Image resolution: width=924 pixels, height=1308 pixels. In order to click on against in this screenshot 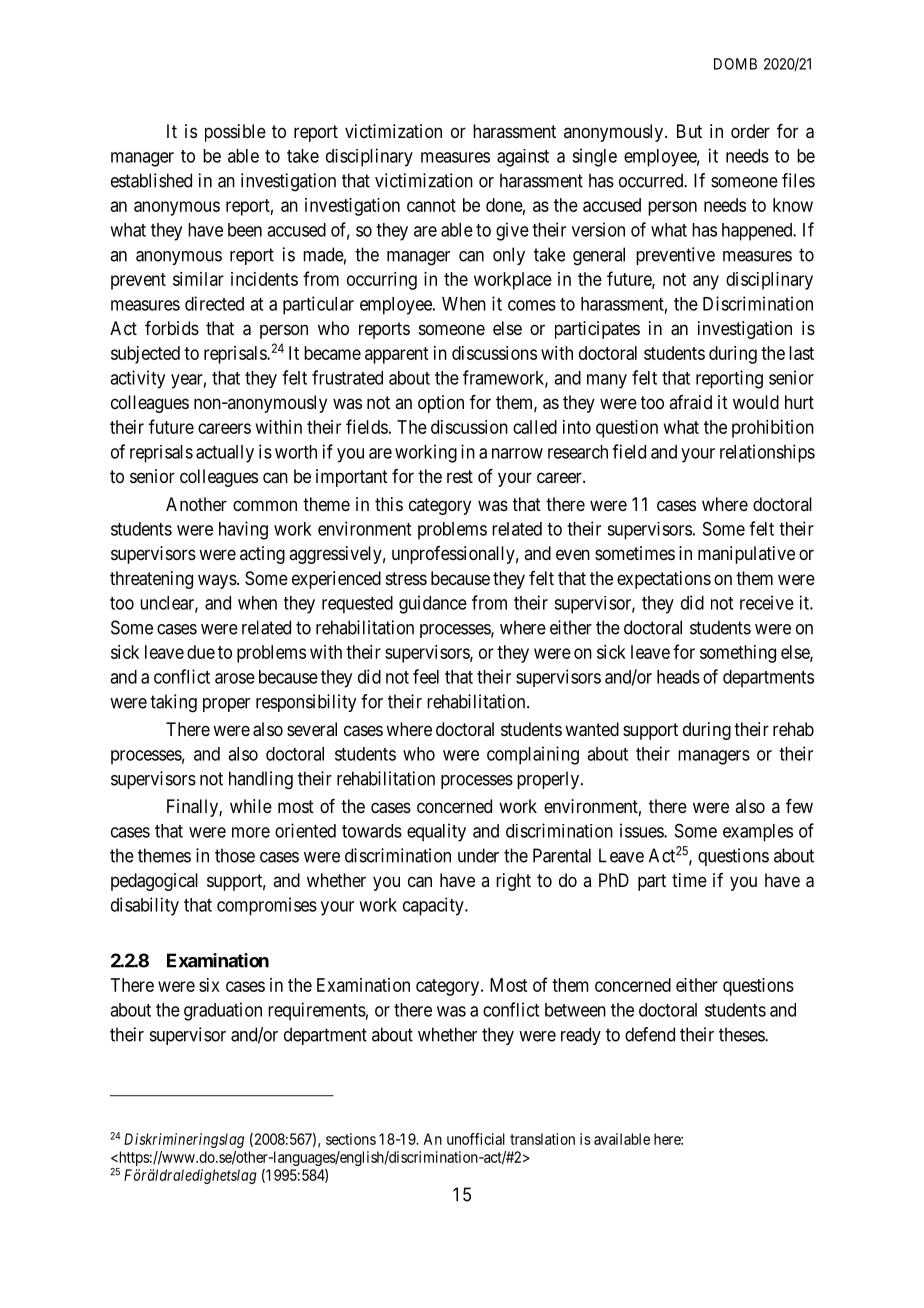, I will do `click(523, 158)`.
